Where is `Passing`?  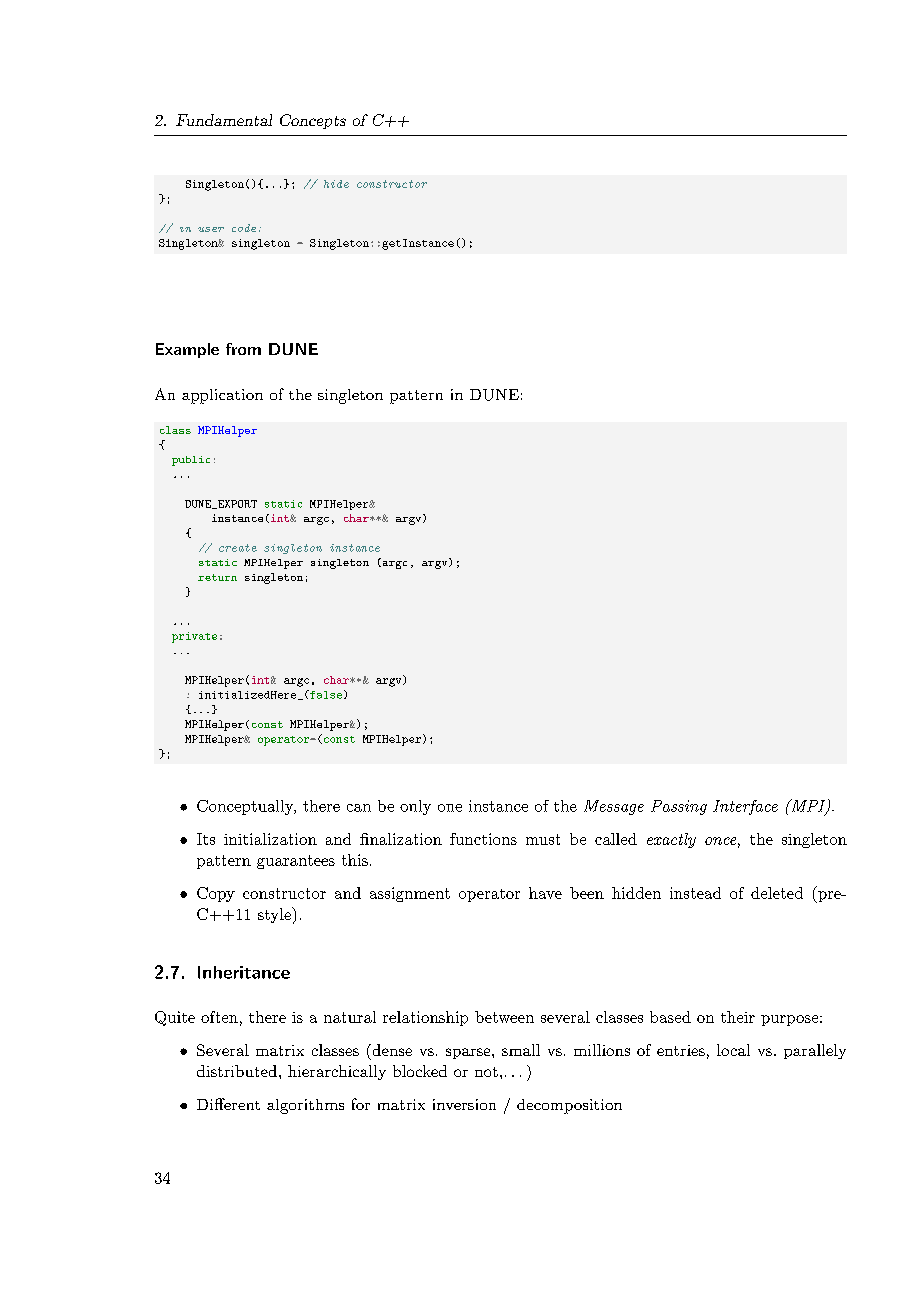 Passing is located at coordinates (679, 807).
